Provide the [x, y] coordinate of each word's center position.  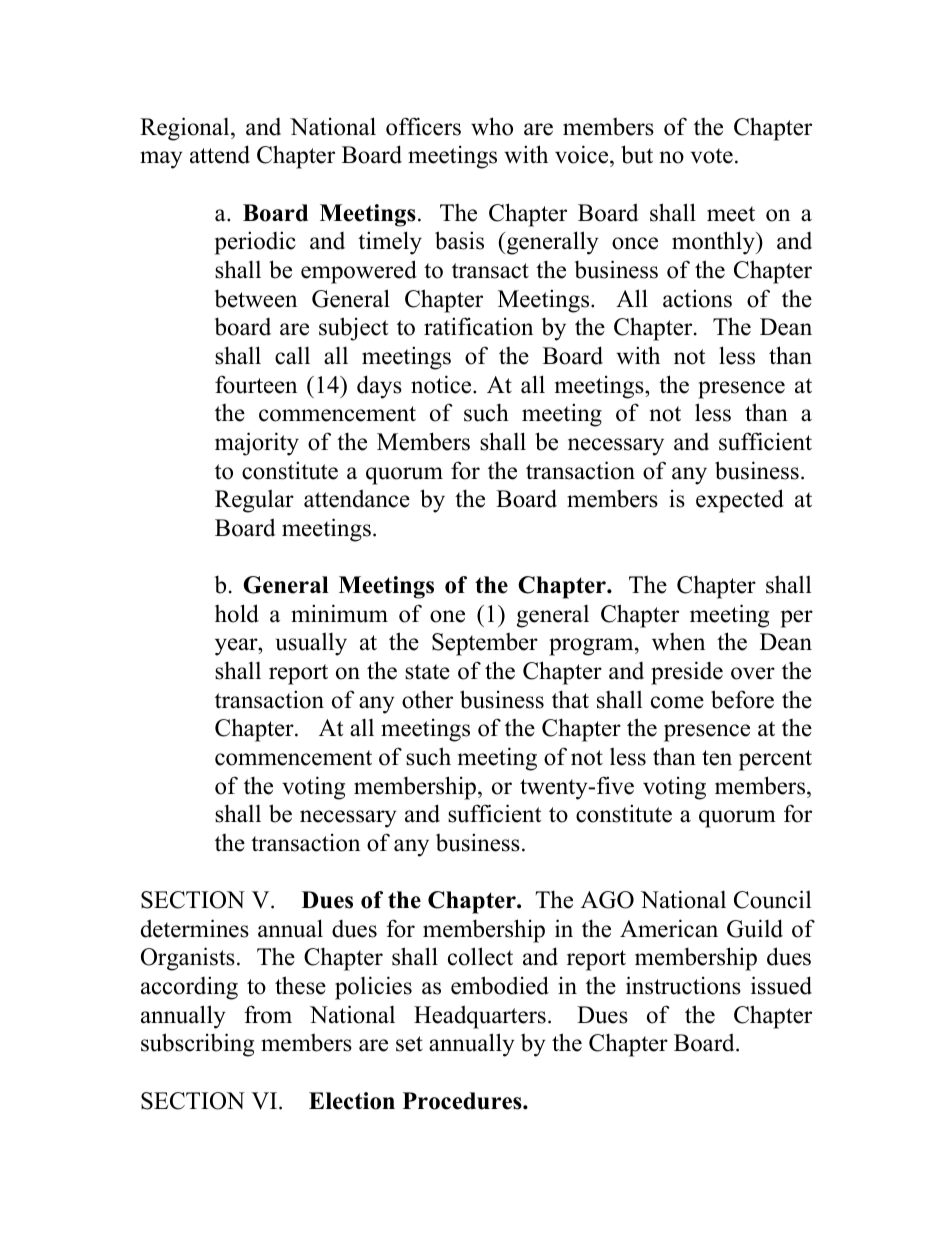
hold [237, 613]
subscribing [197, 1045]
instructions [683, 985]
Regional [186, 129]
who [492, 126]
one [447, 616]
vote [711, 156]
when [678, 642]
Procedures [463, 1101]
